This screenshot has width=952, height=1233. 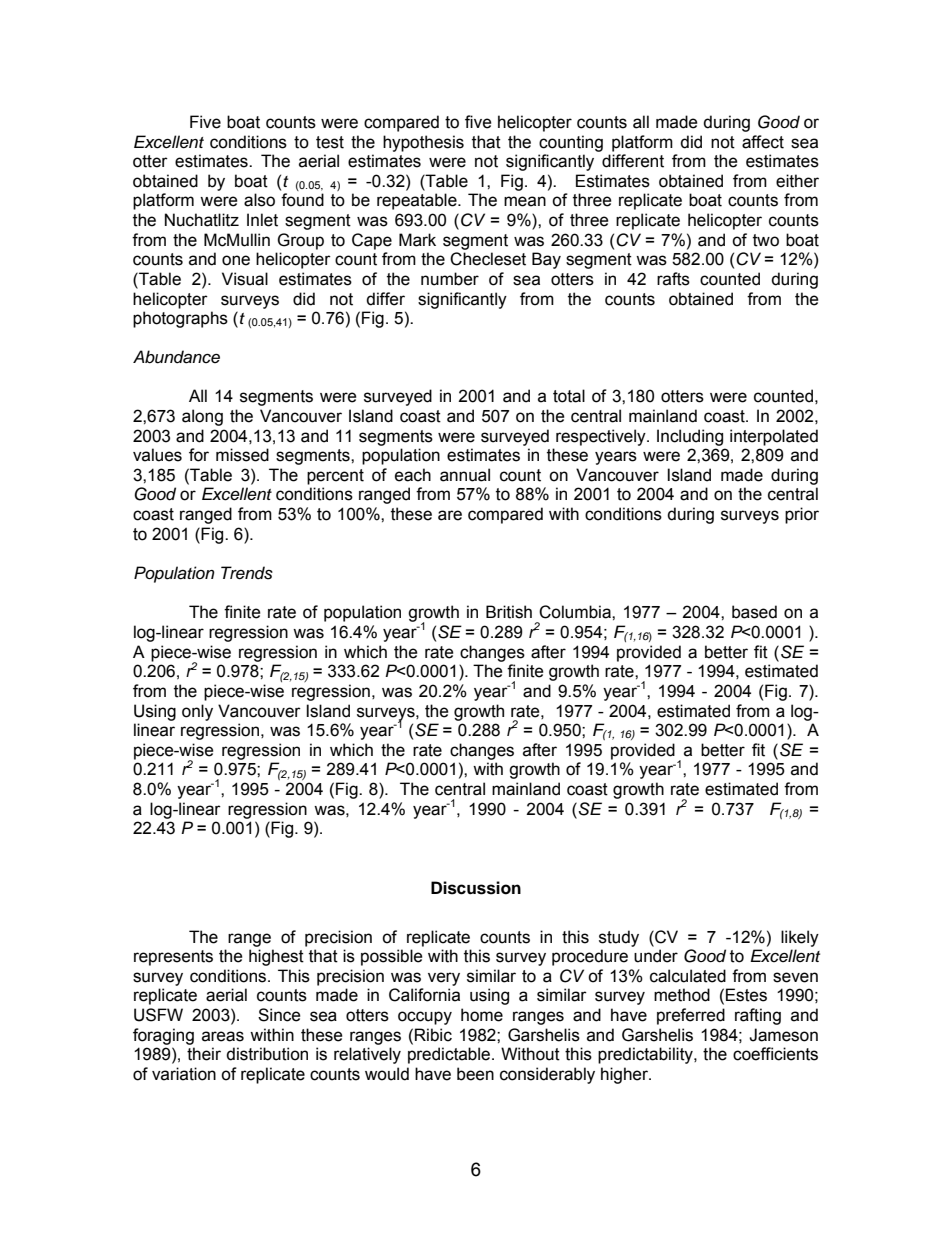 What do you see at coordinates (763, 142) in the screenshot?
I see `affect` at bounding box center [763, 142].
